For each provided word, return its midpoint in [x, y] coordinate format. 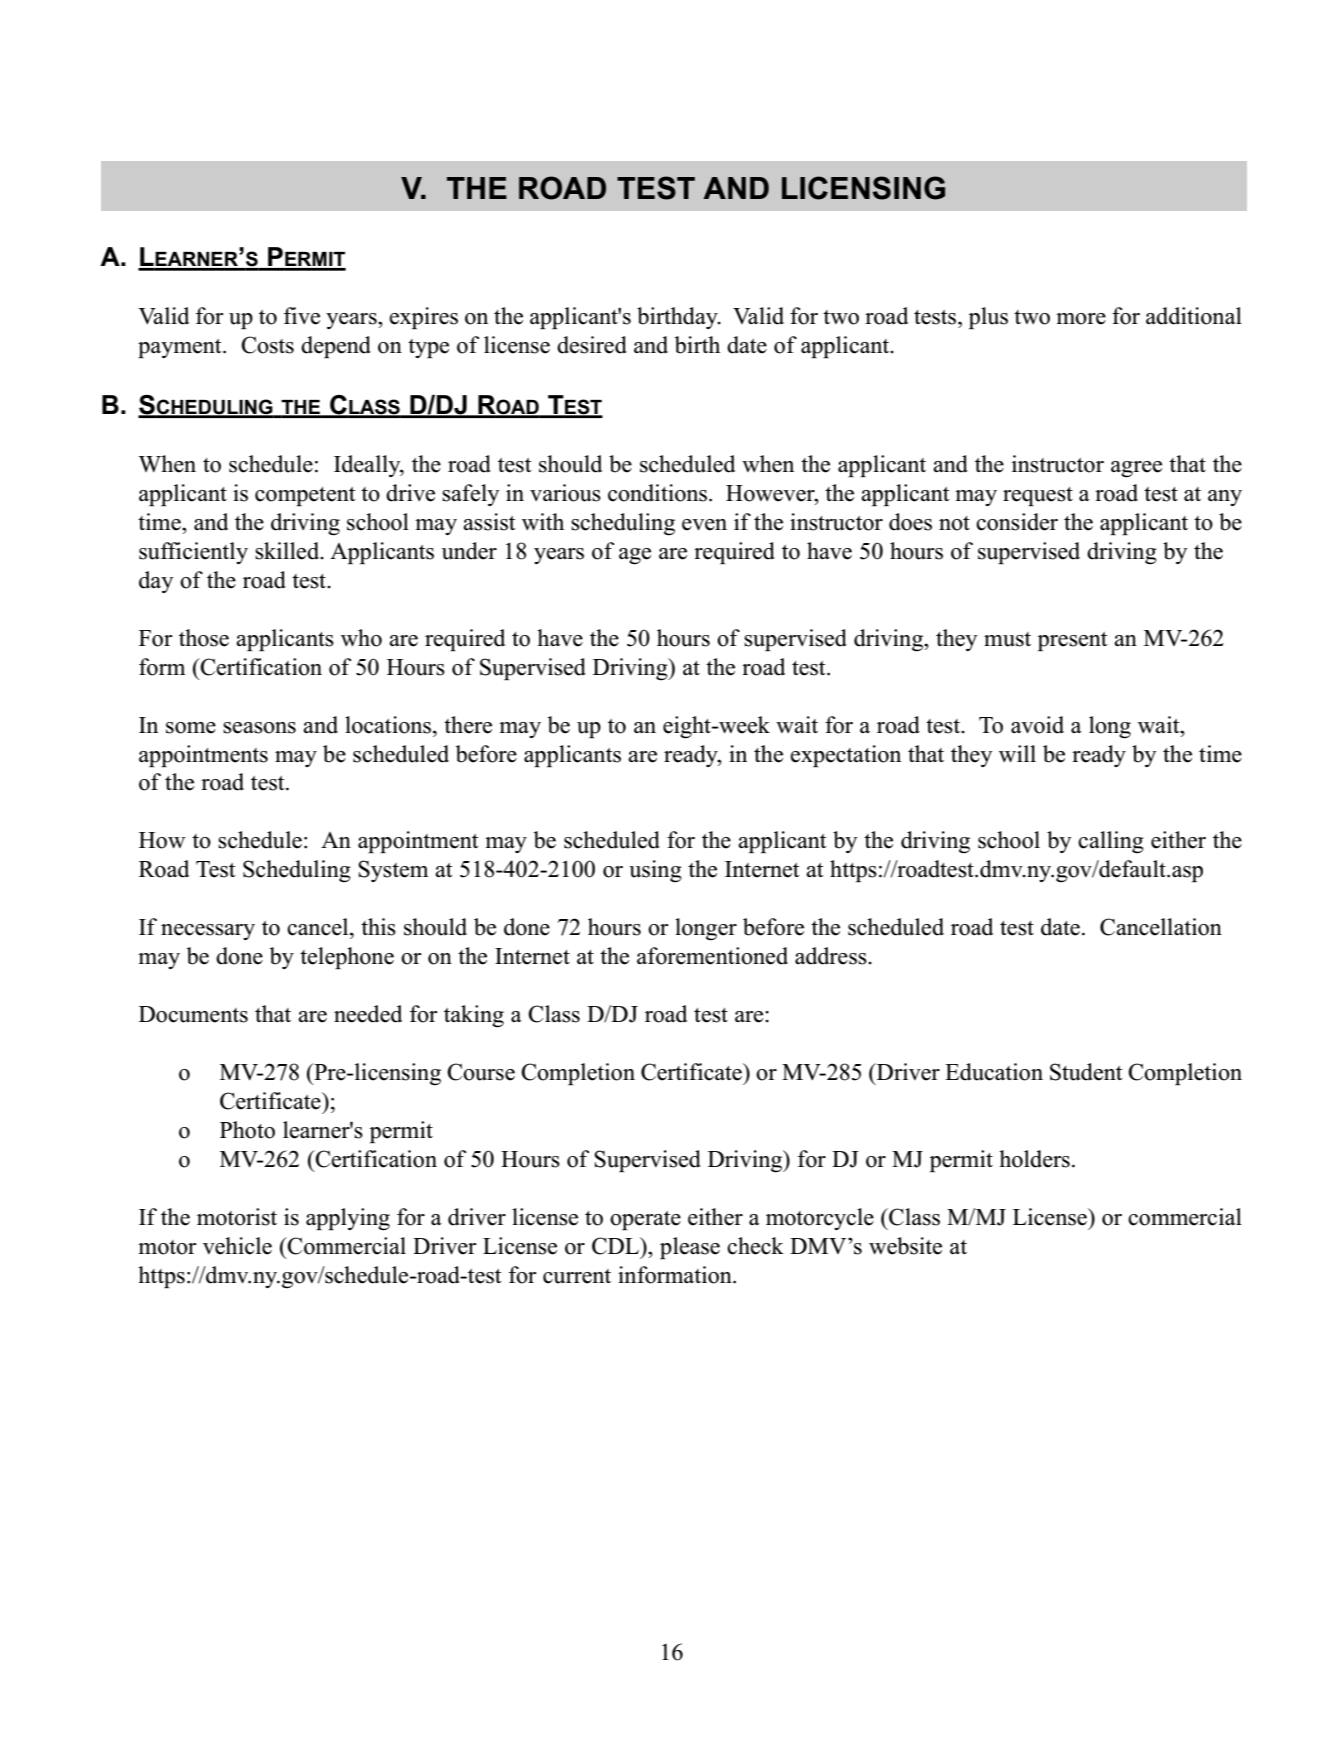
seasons [259, 728]
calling [1111, 842]
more [1081, 319]
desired [592, 345]
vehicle [237, 1246]
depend [336, 347]
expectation [845, 756]
